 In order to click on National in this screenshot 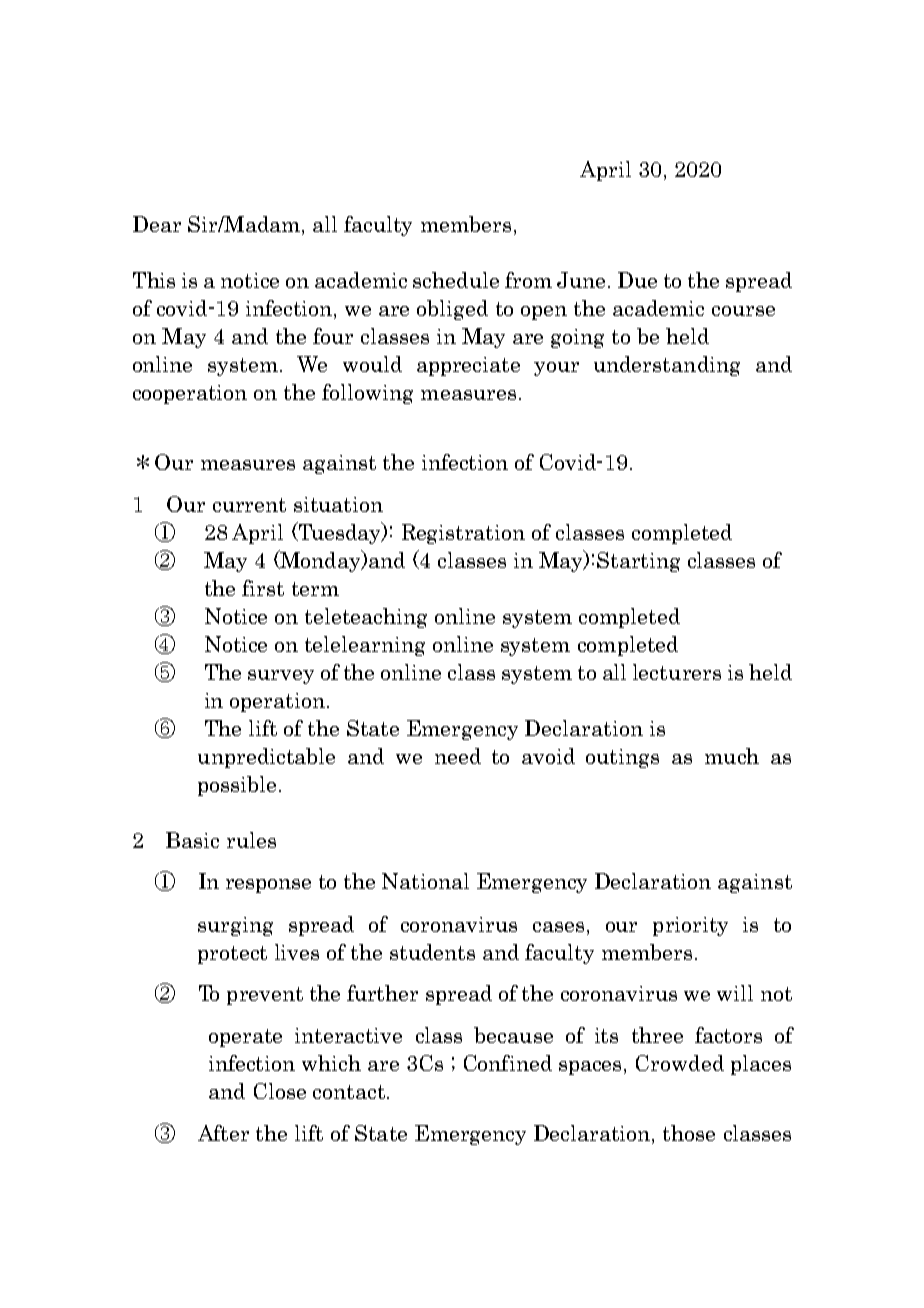, I will do `click(425, 881)`.
